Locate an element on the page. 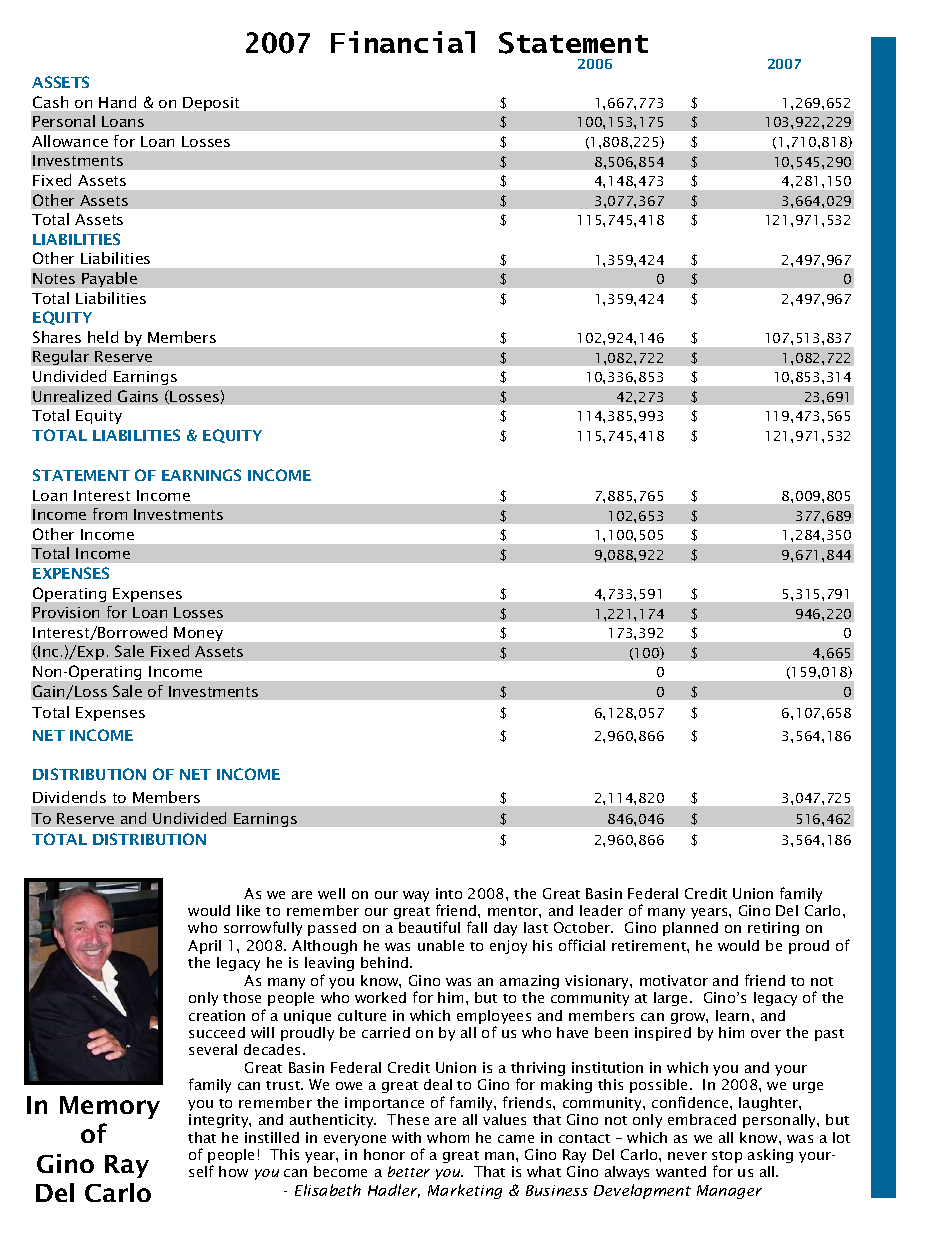 This document has height=1233, width=952. leader is located at coordinates (601, 910).
